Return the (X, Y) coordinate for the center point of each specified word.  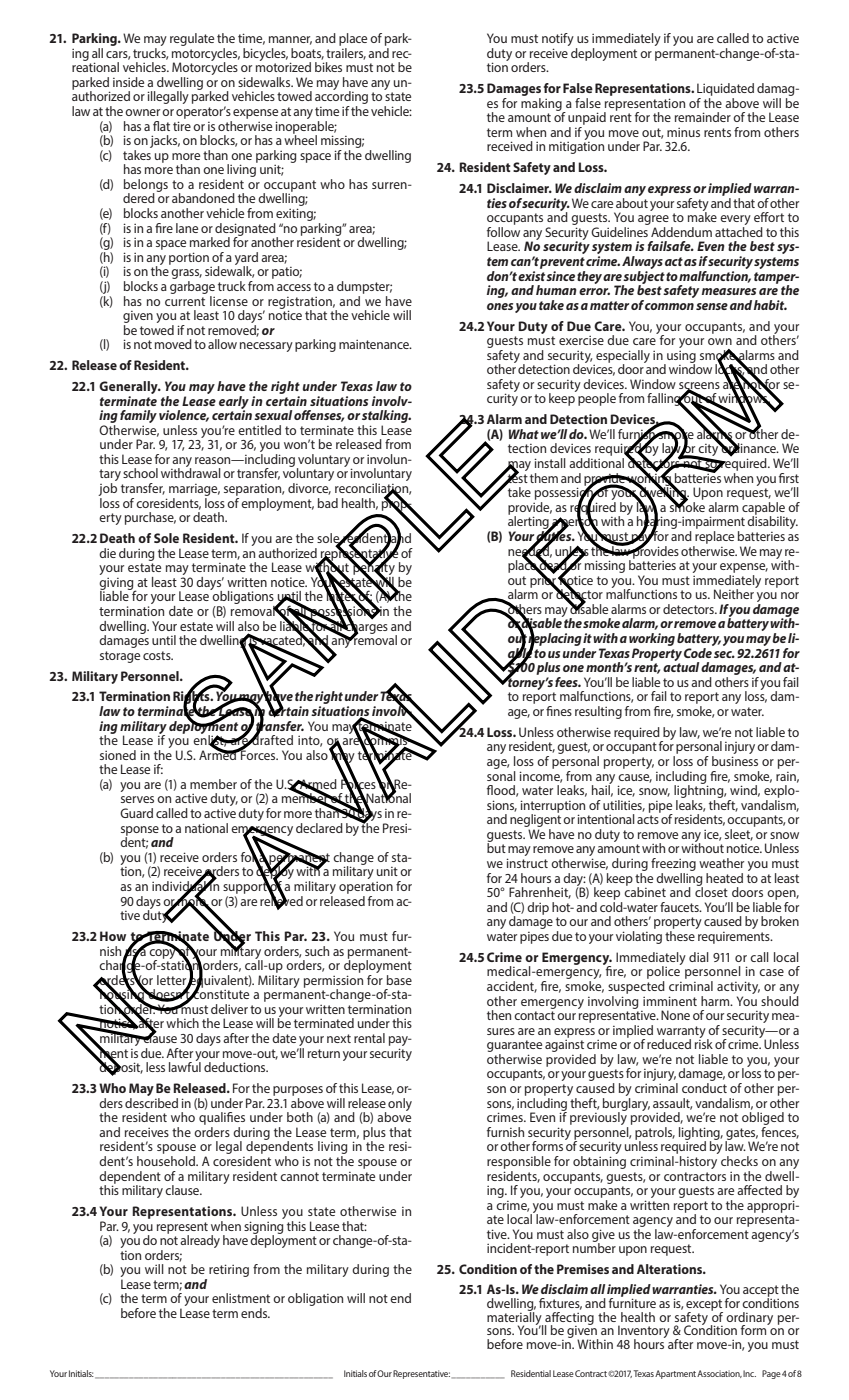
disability (772, 521)
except (704, 1306)
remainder (703, 117)
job (107, 489)
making (542, 104)
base (399, 980)
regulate (192, 39)
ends (255, 1313)
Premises (583, 1269)
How (113, 936)
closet (711, 891)
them (544, 478)
